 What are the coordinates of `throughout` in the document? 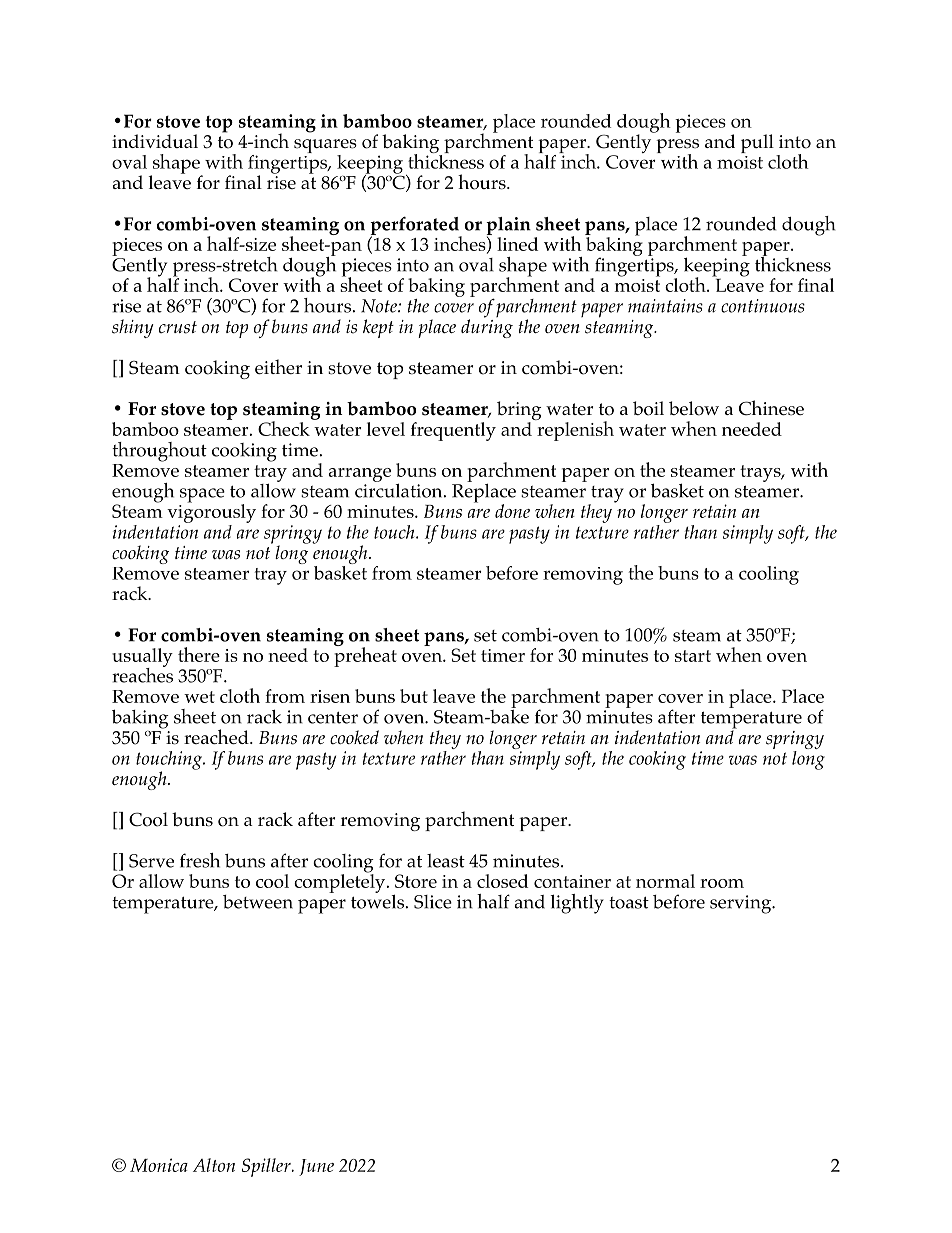 It's located at (159, 452).
